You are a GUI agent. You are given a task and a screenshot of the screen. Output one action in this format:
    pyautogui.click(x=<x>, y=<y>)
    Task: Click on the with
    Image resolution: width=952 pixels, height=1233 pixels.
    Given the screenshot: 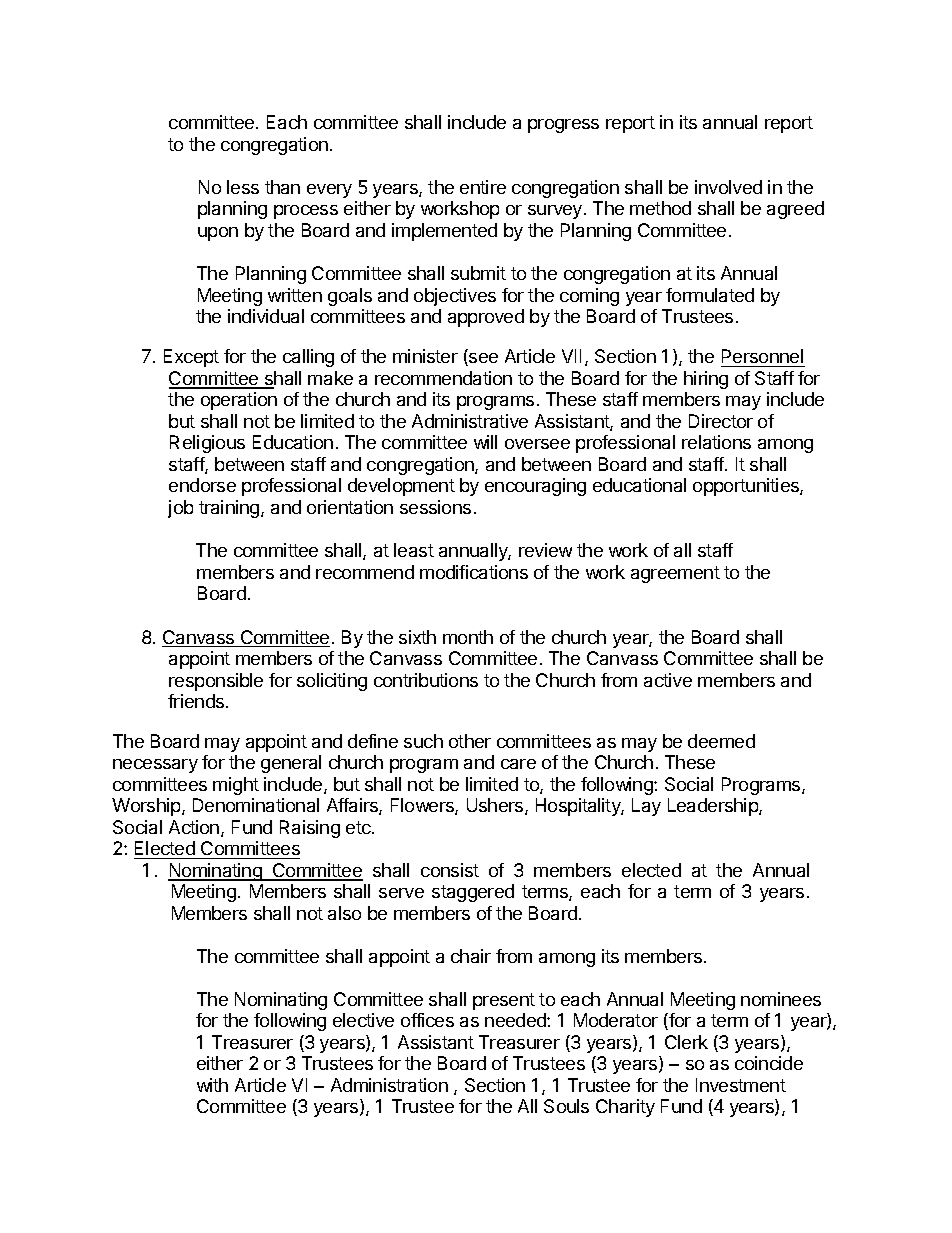 What is the action you would take?
    pyautogui.click(x=212, y=1085)
